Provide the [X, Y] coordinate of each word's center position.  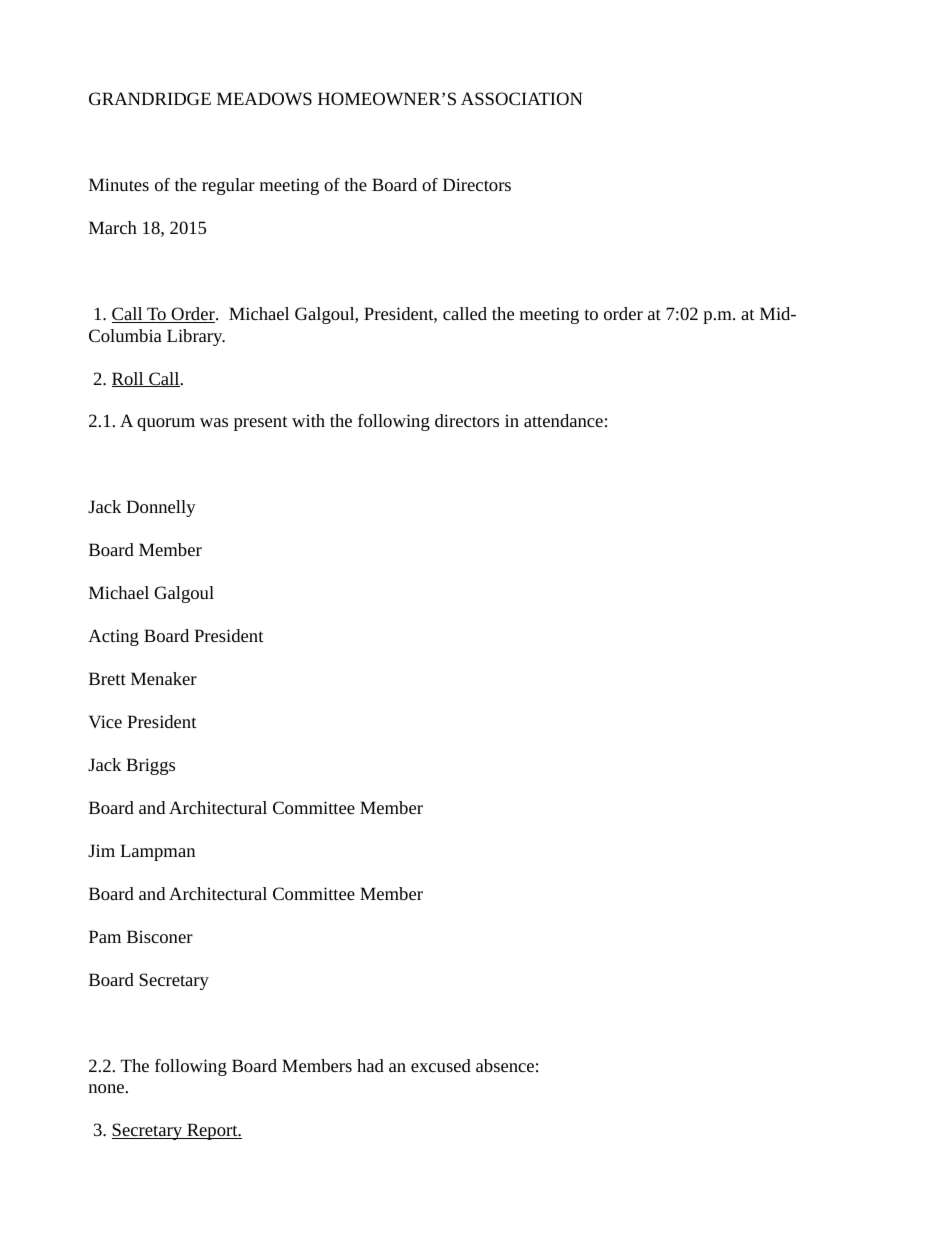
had [370, 1065]
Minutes [119, 184]
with [308, 420]
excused [441, 1065]
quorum [166, 424]
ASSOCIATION [521, 98]
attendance [563, 420]
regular [228, 186]
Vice [105, 721]
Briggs [150, 766]
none [106, 1088]
